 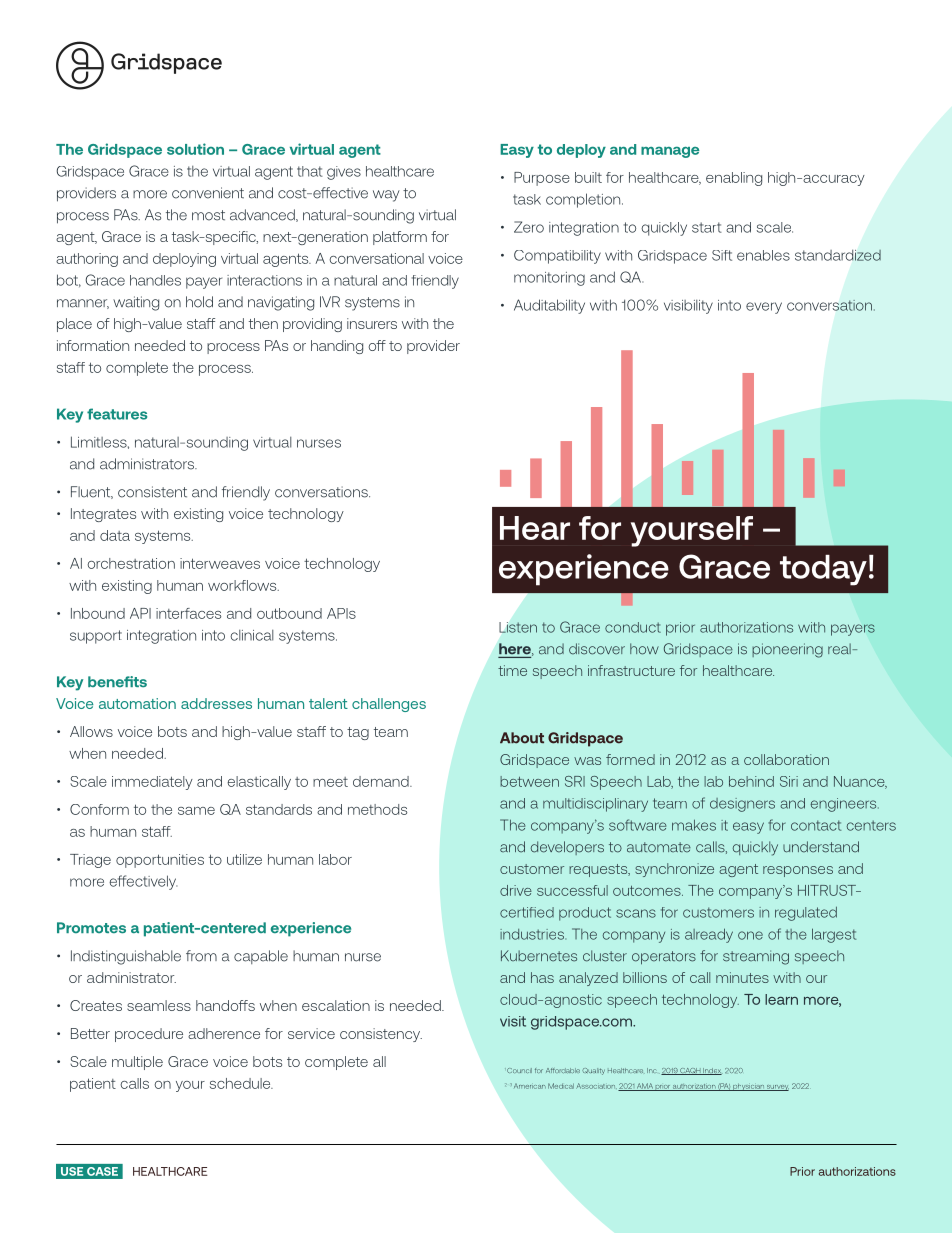 I want to click on convenient, so click(x=208, y=193).
